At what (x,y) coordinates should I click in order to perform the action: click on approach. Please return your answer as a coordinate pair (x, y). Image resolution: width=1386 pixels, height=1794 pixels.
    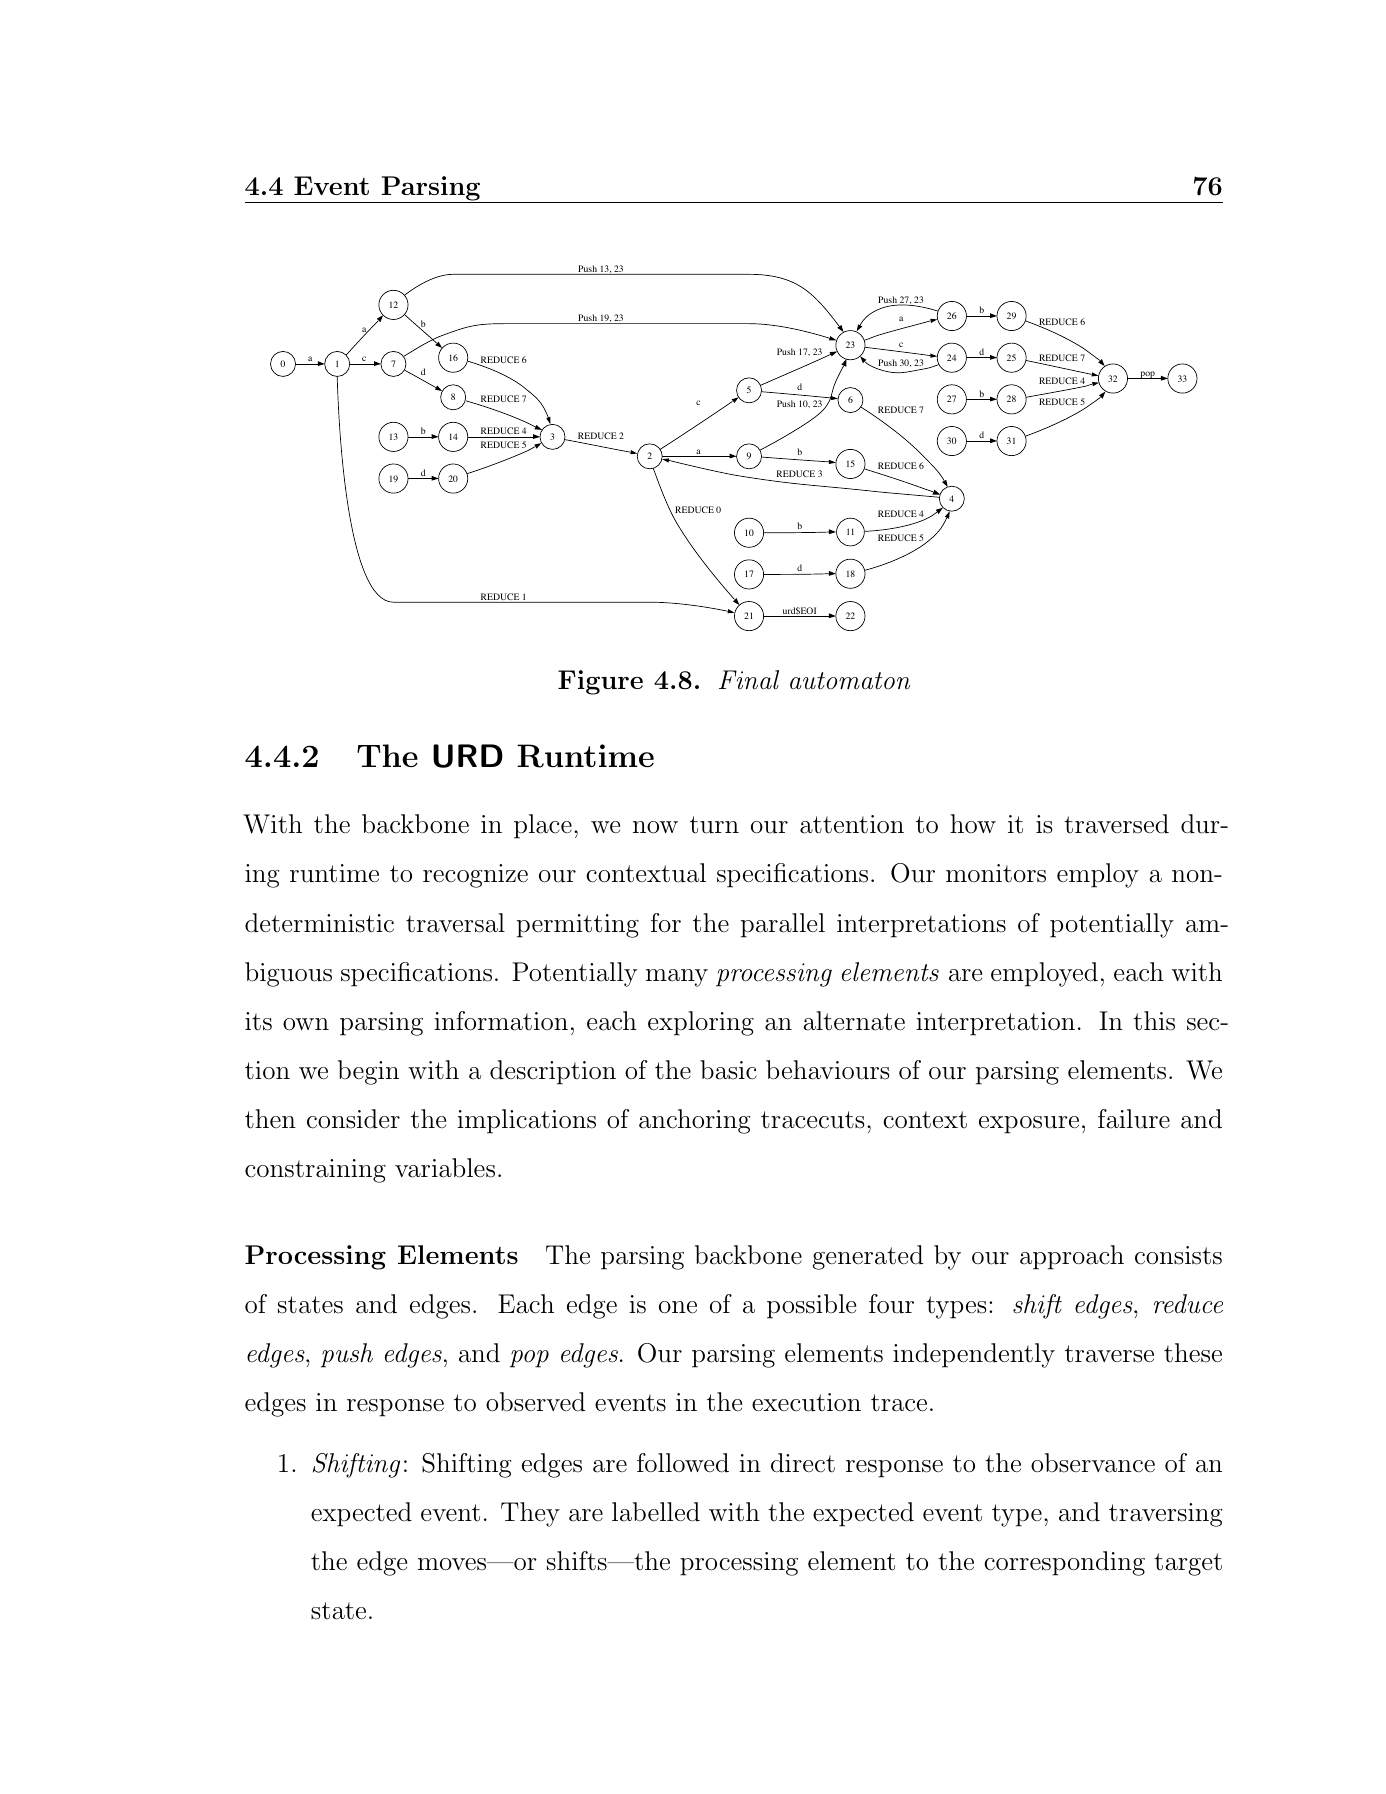
    Looking at the image, I should click on (1072, 1257).
